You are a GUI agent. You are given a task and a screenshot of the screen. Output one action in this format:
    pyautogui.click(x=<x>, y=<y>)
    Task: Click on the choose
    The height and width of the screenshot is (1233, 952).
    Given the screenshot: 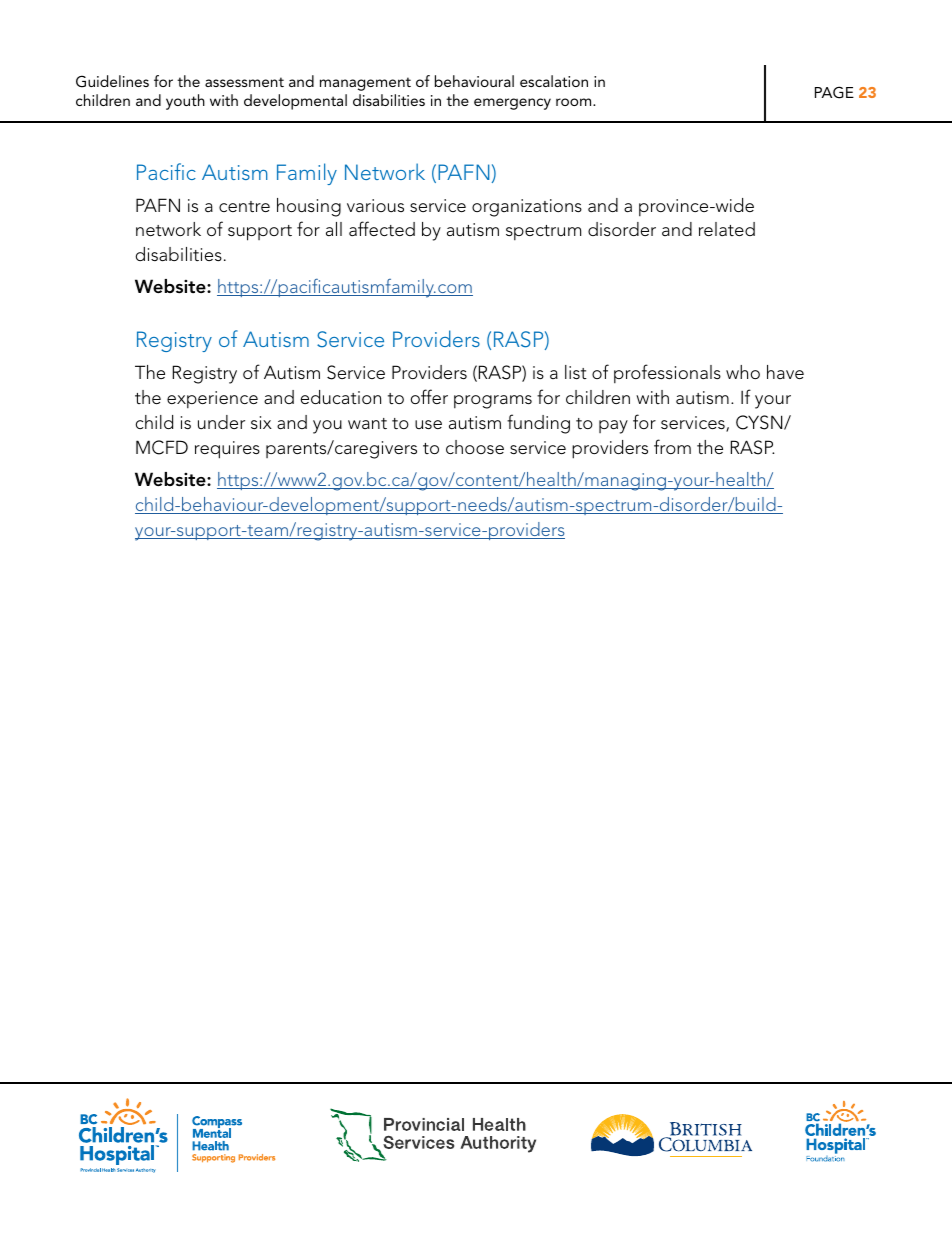 What is the action you would take?
    pyautogui.click(x=475, y=447)
